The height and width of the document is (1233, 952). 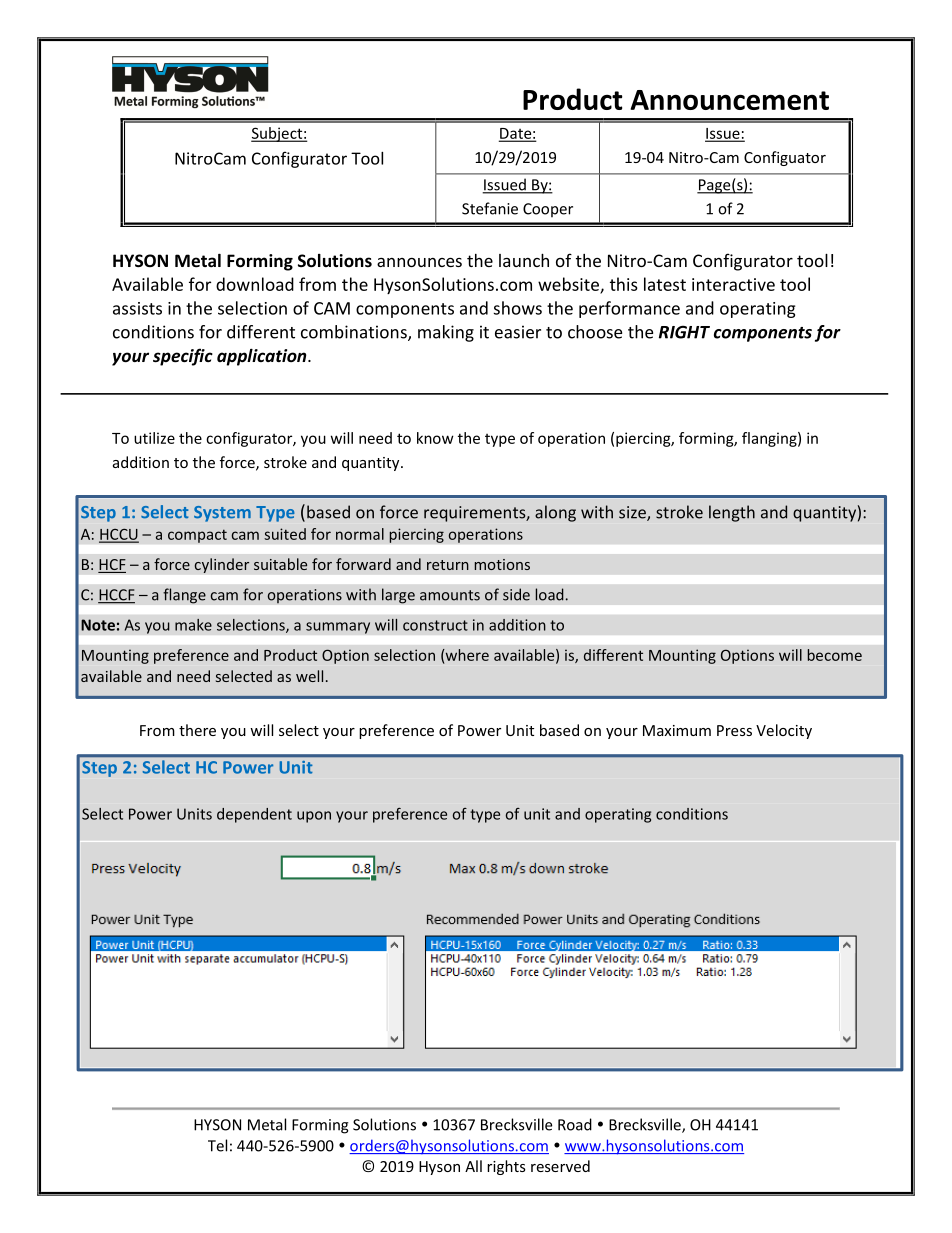 I want to click on Announcement, so click(x=729, y=100).
